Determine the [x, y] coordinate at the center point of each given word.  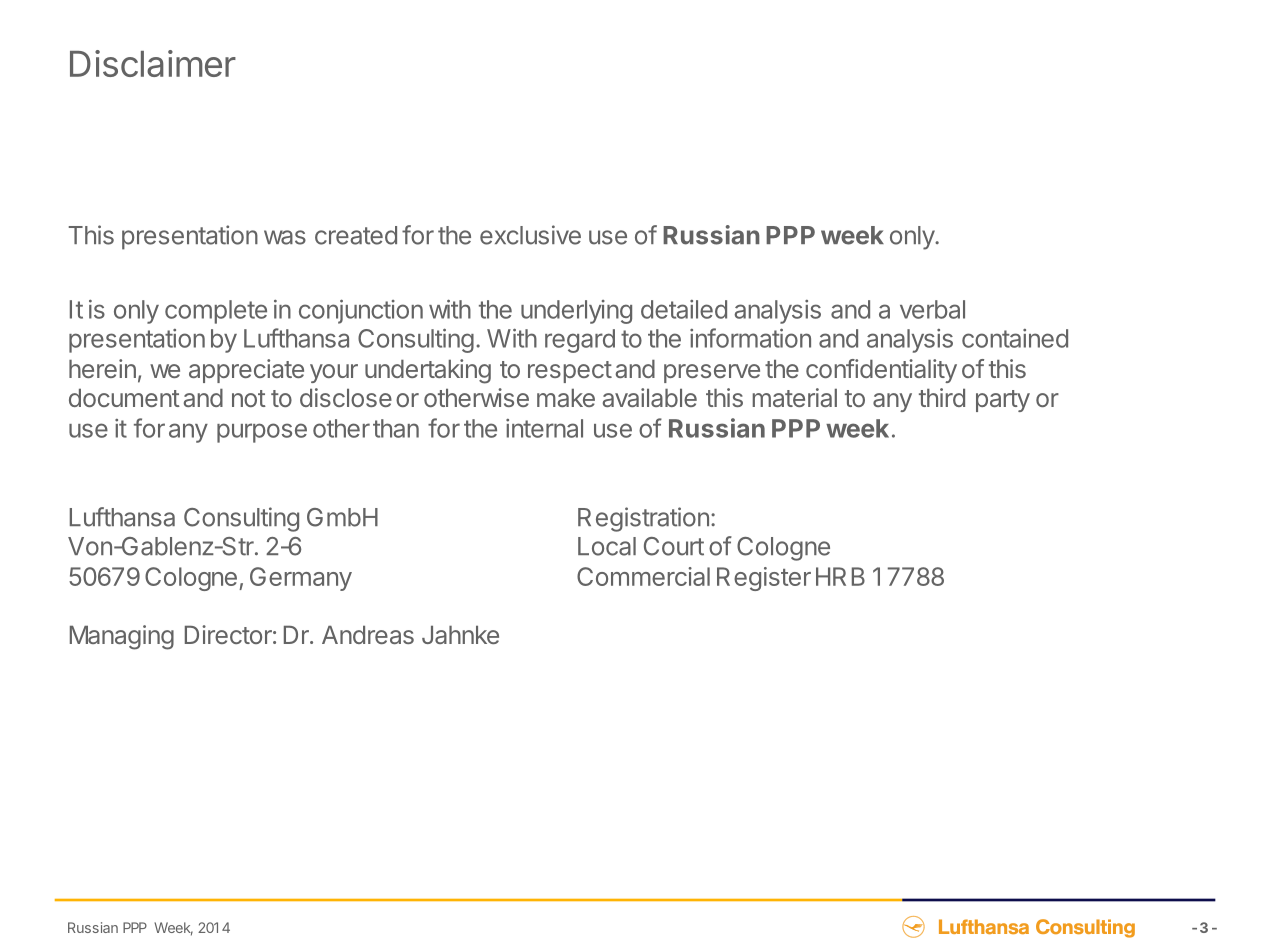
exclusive [530, 235]
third [942, 397]
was [285, 237]
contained [1015, 338]
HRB [840, 576]
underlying [576, 312]
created [356, 235]
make [566, 398]
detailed [684, 309]
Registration [643, 519]
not [249, 398]
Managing [122, 637]
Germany [301, 579]
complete [216, 312]
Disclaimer [153, 63]
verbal [932, 309]
